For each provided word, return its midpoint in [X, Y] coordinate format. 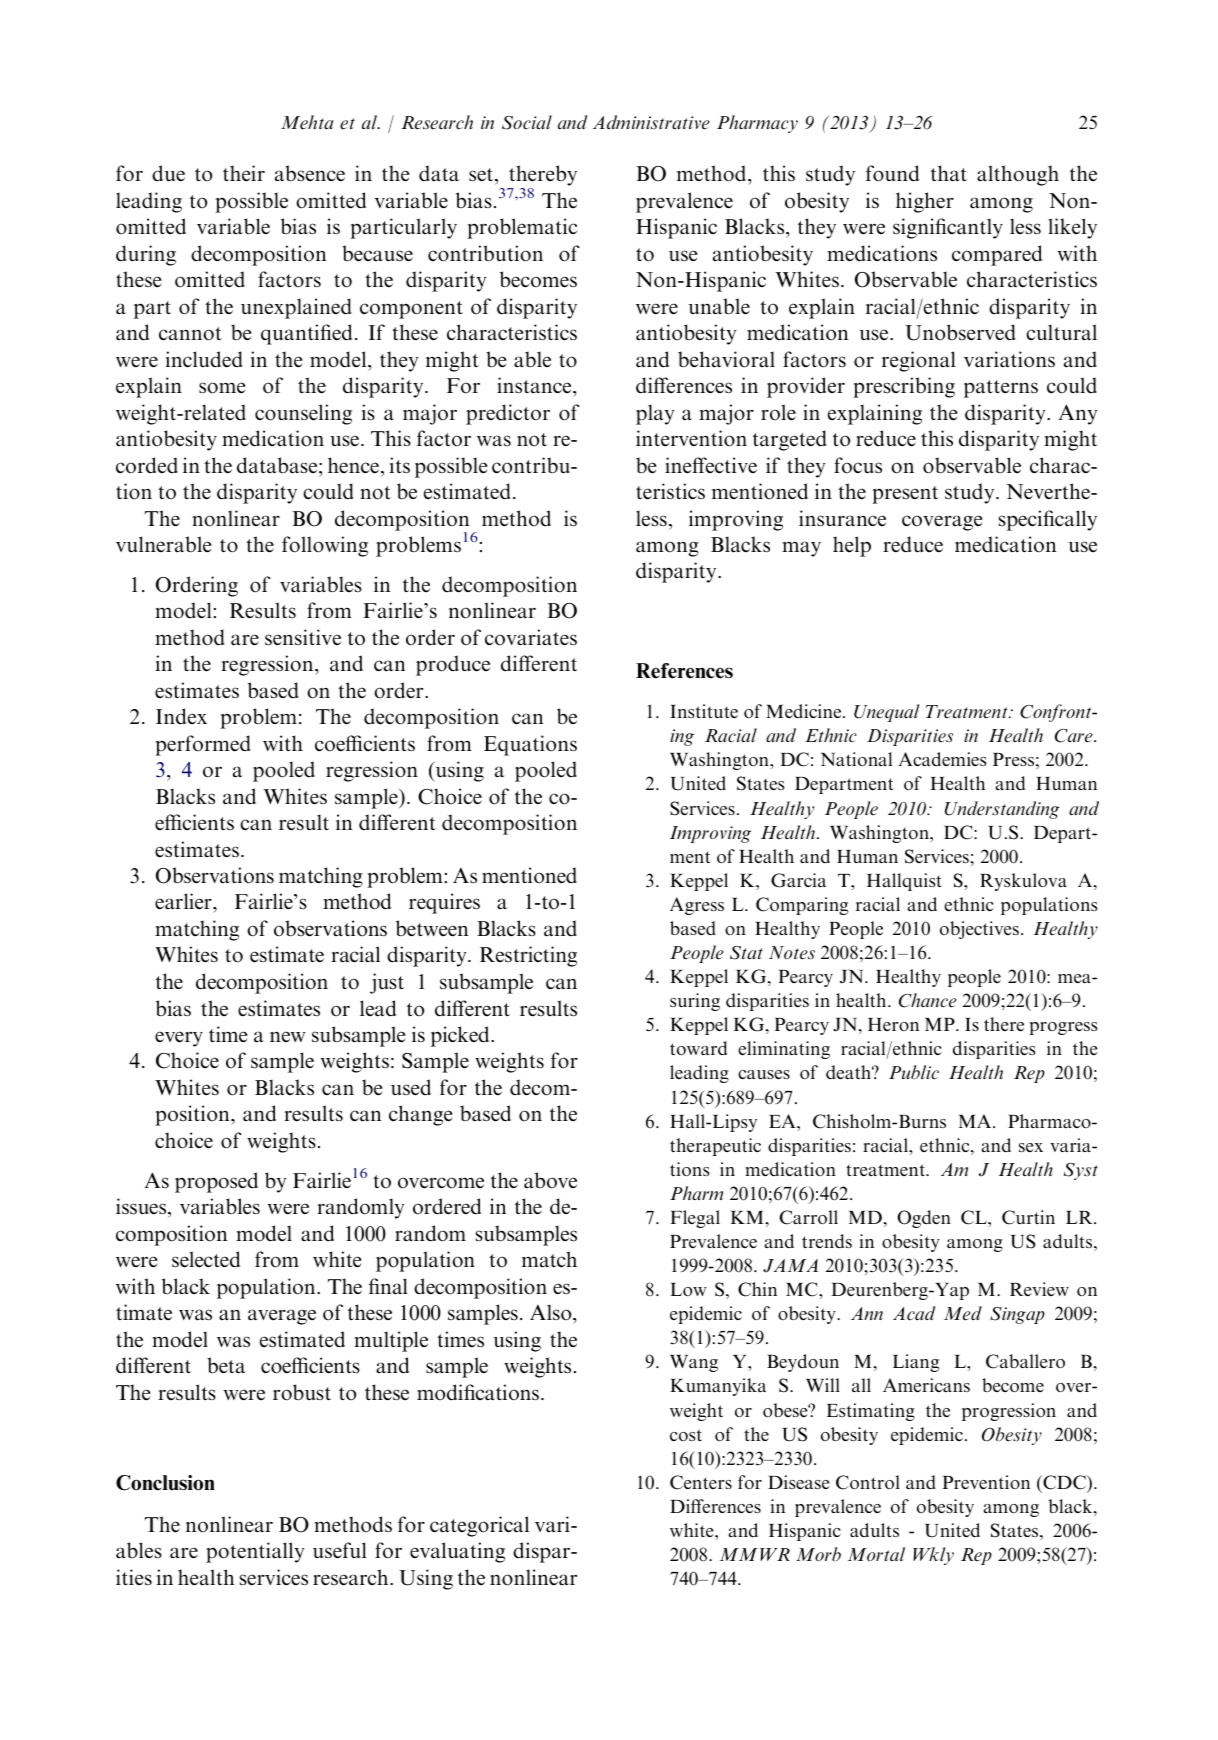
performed [203, 745]
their [244, 173]
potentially [255, 1552]
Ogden [924, 1219]
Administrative [651, 122]
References [684, 671]
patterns [1001, 389]
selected [206, 1259]
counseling [303, 414]
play [655, 414]
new [287, 1036]
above [550, 1180]
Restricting [528, 956]
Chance [928, 1000]
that [949, 173]
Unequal [887, 713]
